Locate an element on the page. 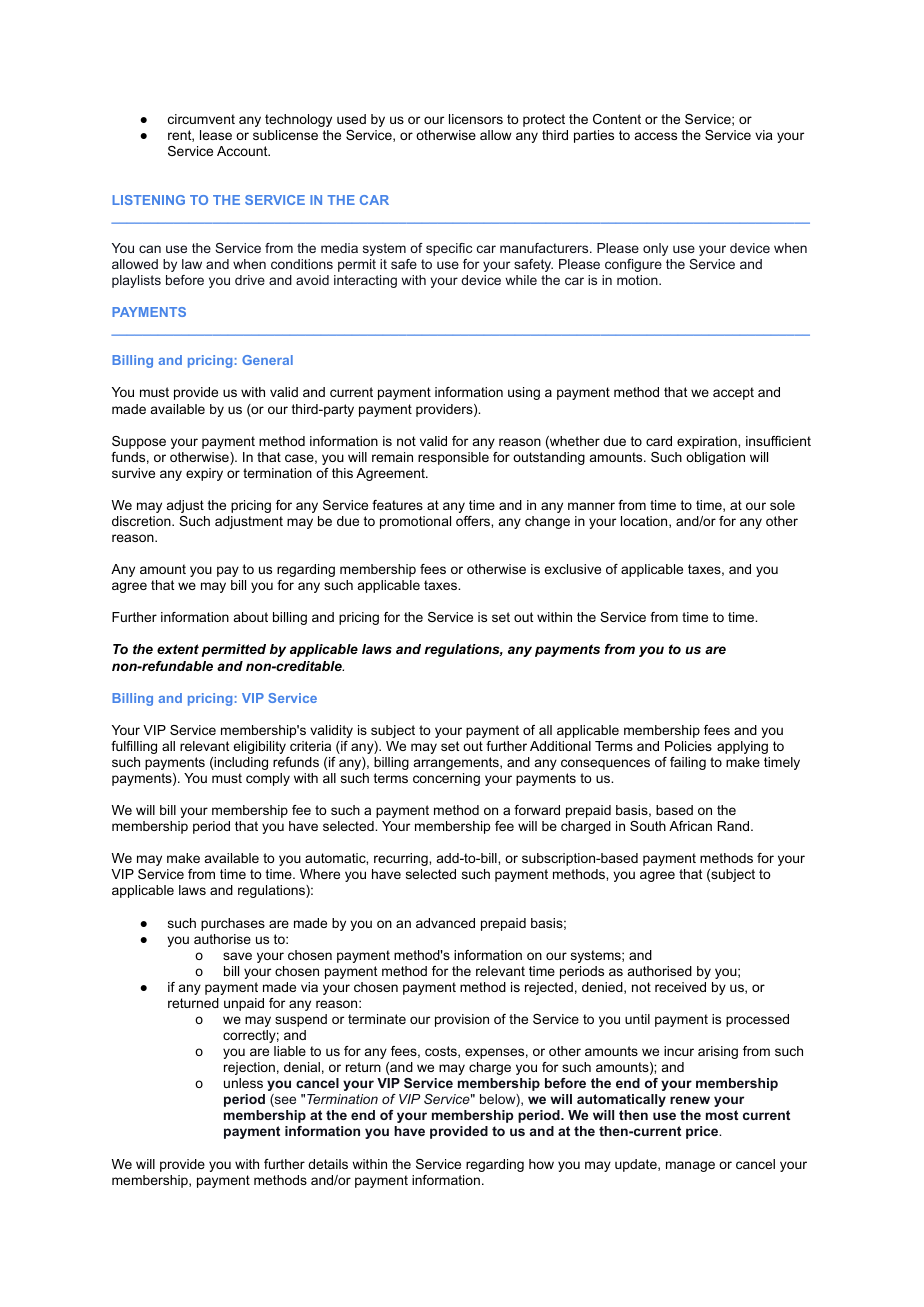  purchases is located at coordinates (233, 924).
